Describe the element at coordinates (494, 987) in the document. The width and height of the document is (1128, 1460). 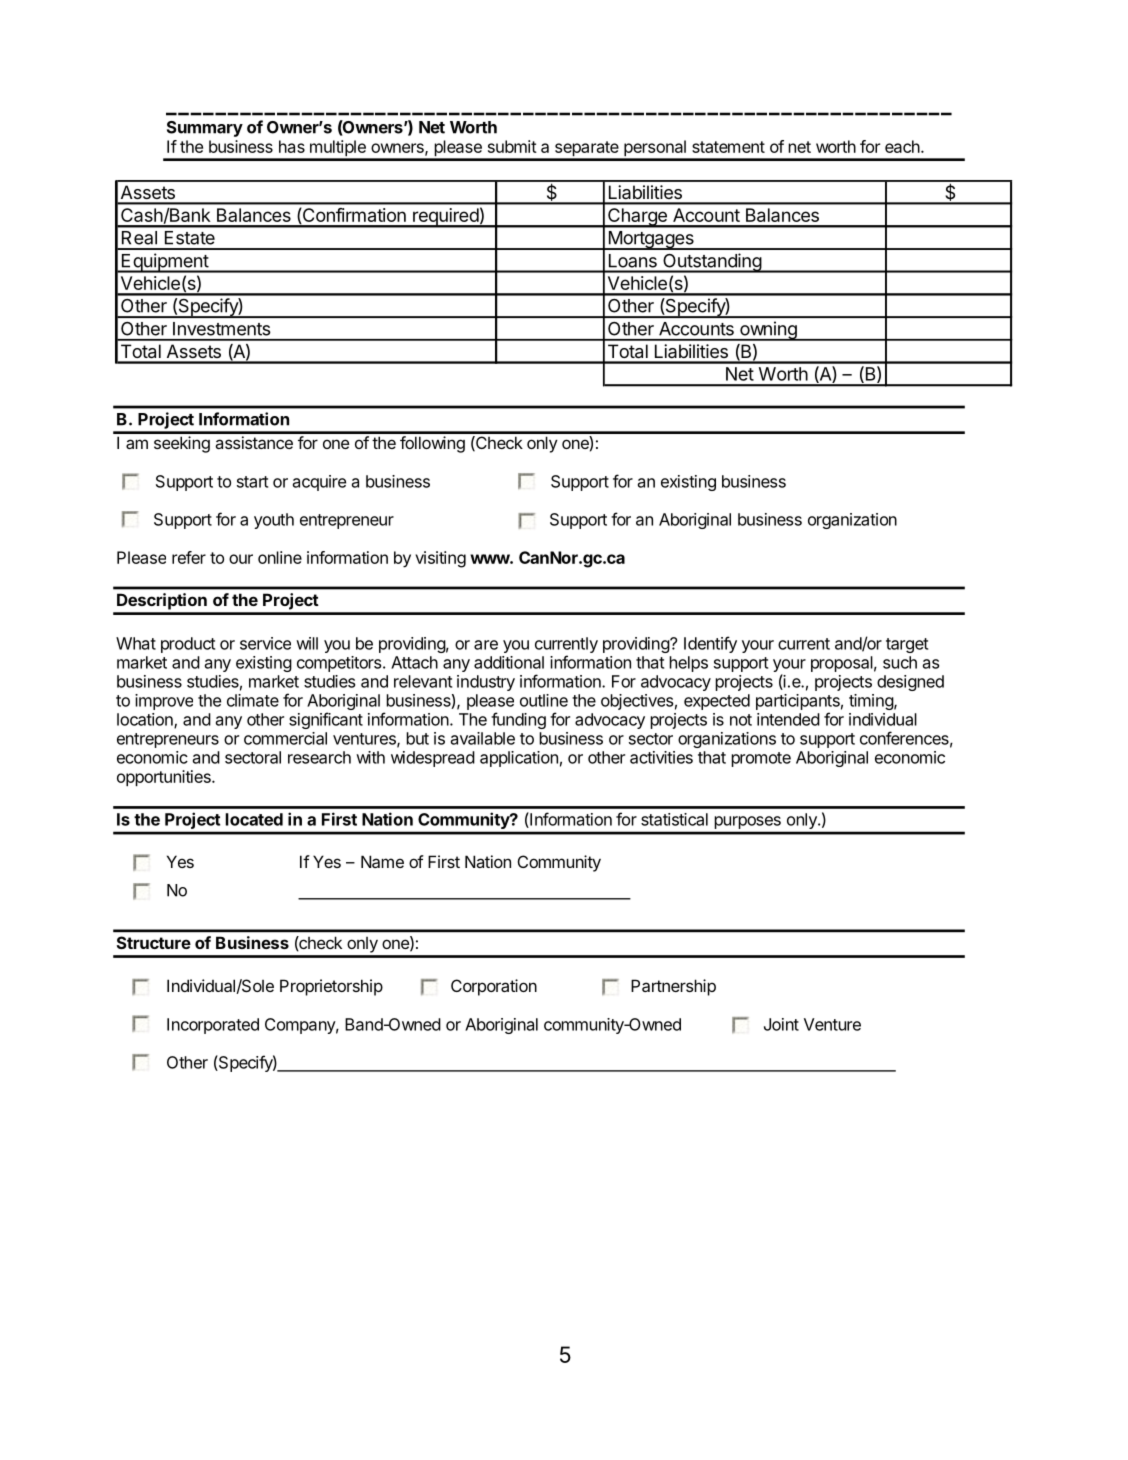
I see `Corporation` at that location.
